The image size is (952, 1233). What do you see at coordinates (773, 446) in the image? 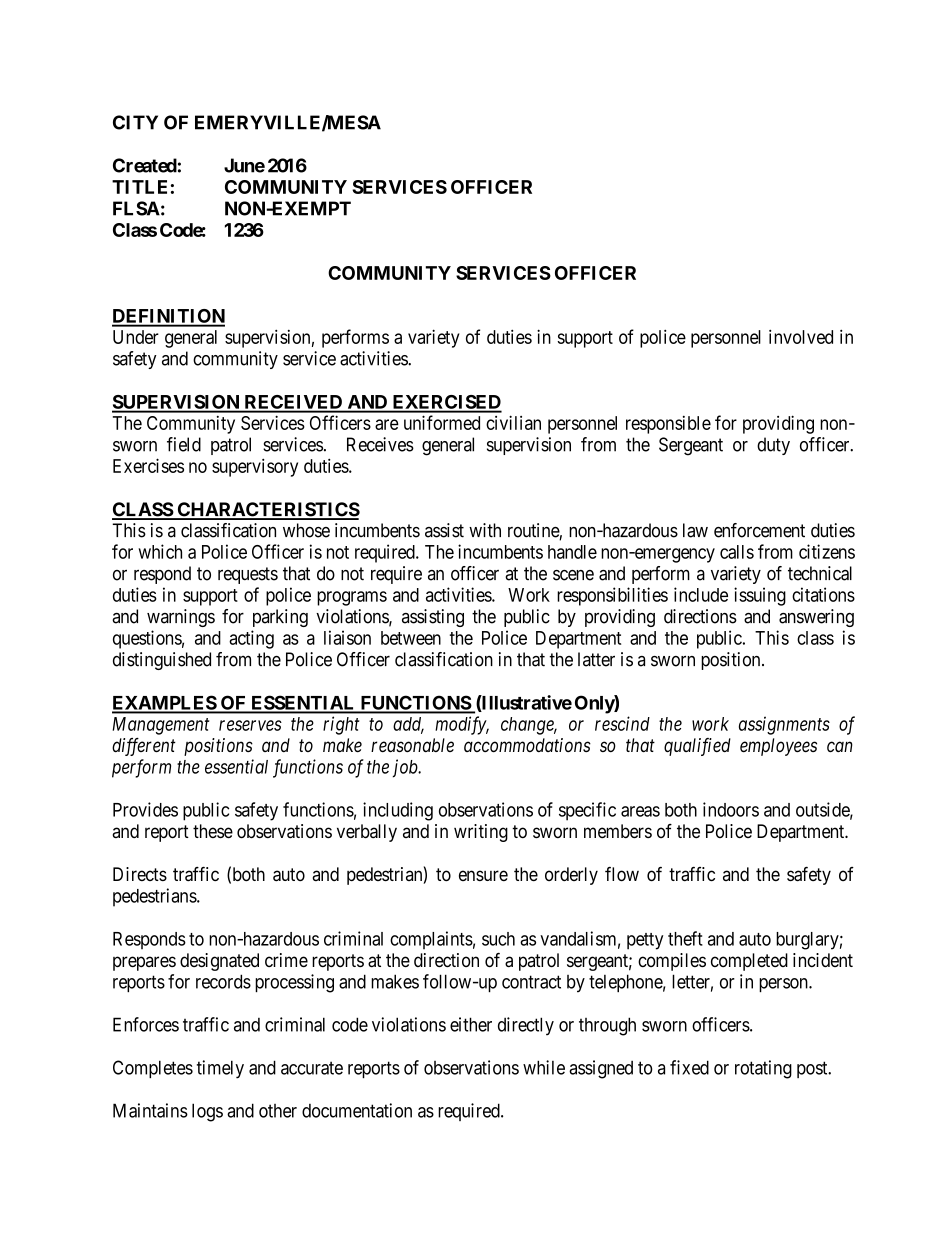
I see `duty` at bounding box center [773, 446].
